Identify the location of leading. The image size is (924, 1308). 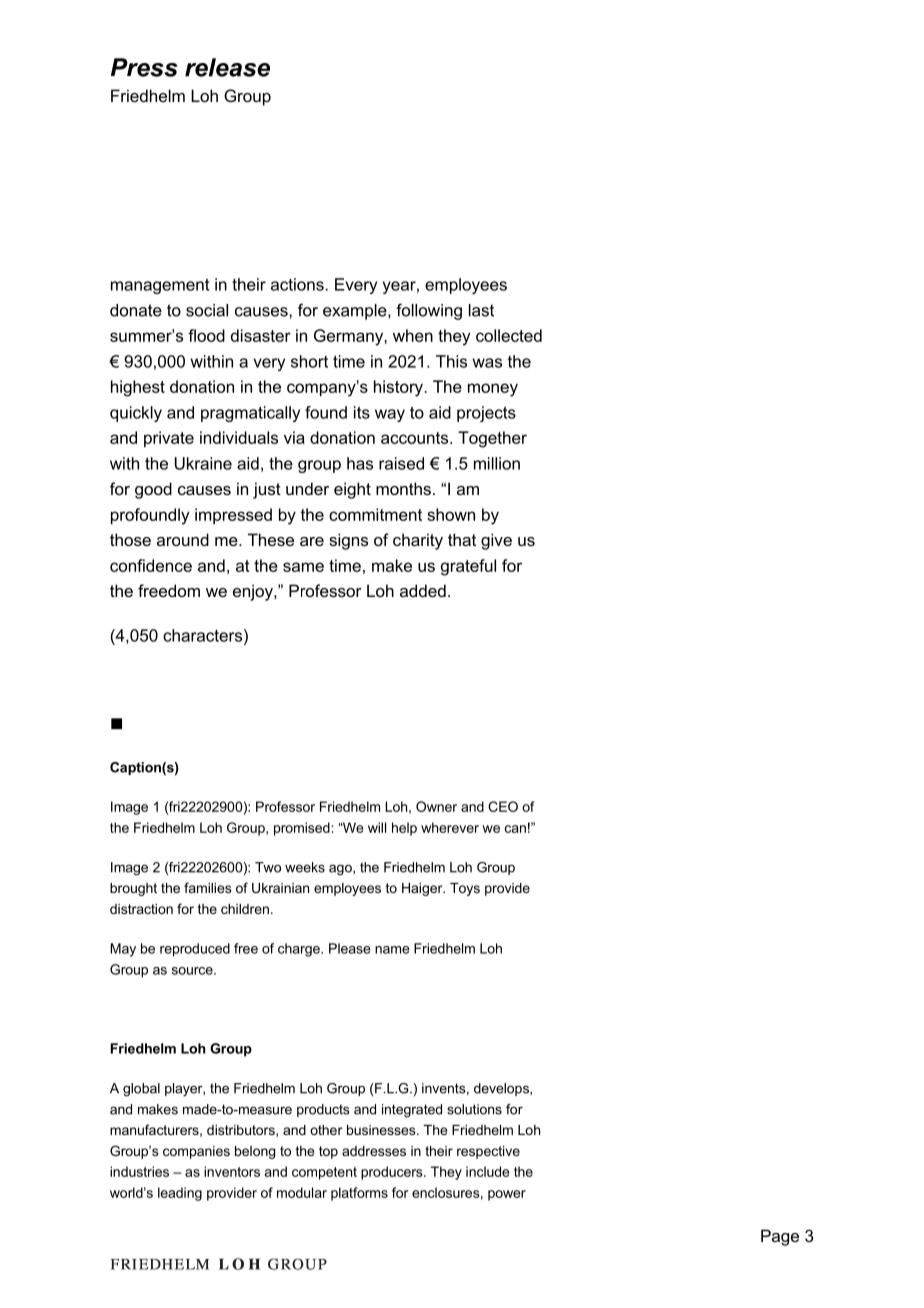
(180, 1194).
